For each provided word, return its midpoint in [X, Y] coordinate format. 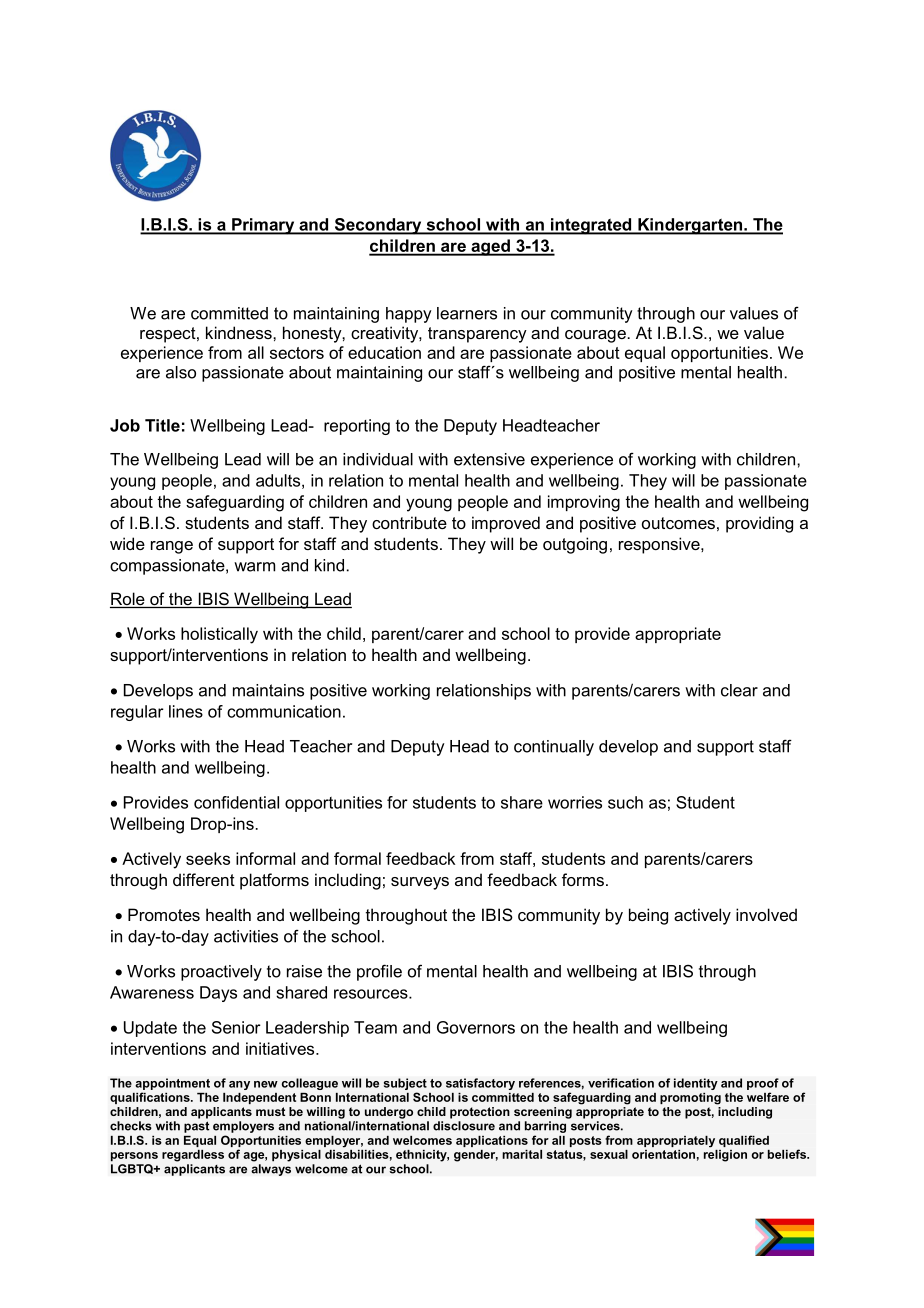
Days [218, 994]
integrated [591, 226]
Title [162, 425]
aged [490, 247]
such [625, 802]
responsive [660, 545]
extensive [489, 459]
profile [379, 972]
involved [766, 914]
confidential [236, 802]
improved [506, 524]
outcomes [678, 523]
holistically [219, 635]
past [196, 1127]
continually [554, 748]
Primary [263, 226]
